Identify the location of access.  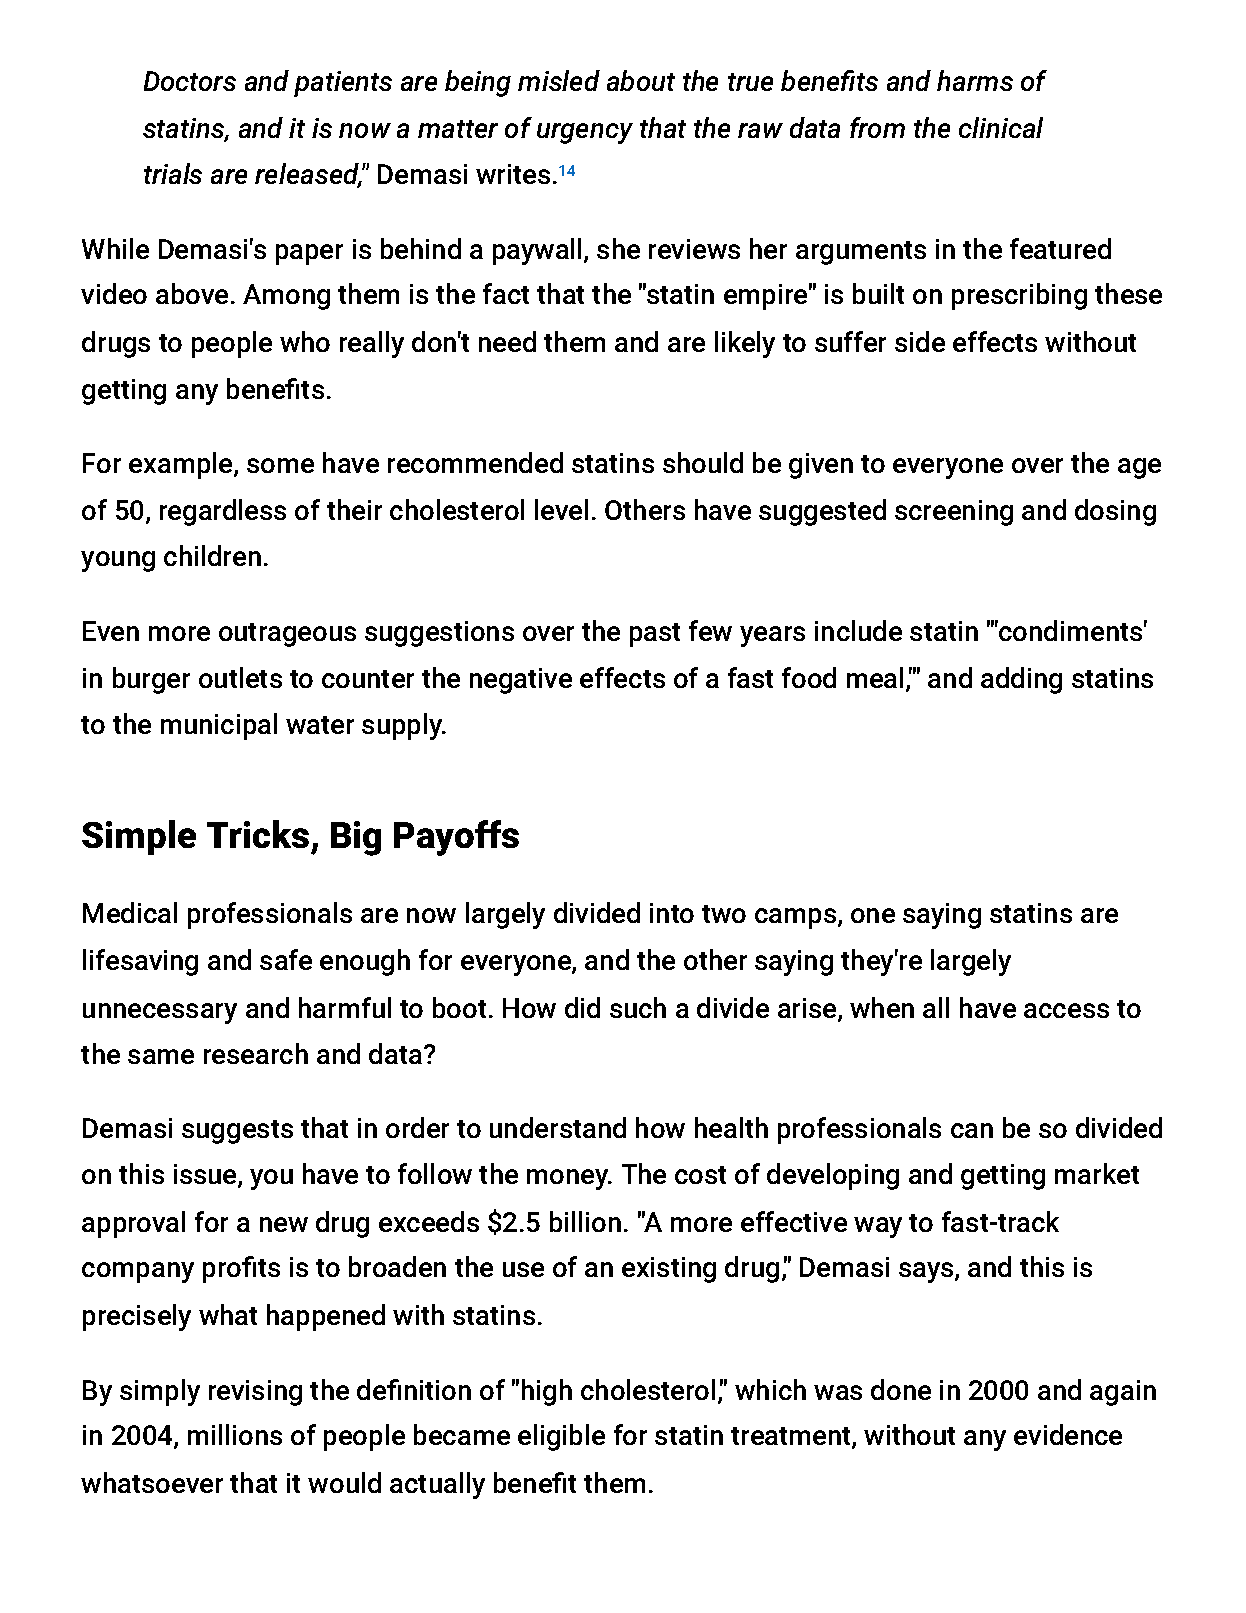
(1066, 1010).
